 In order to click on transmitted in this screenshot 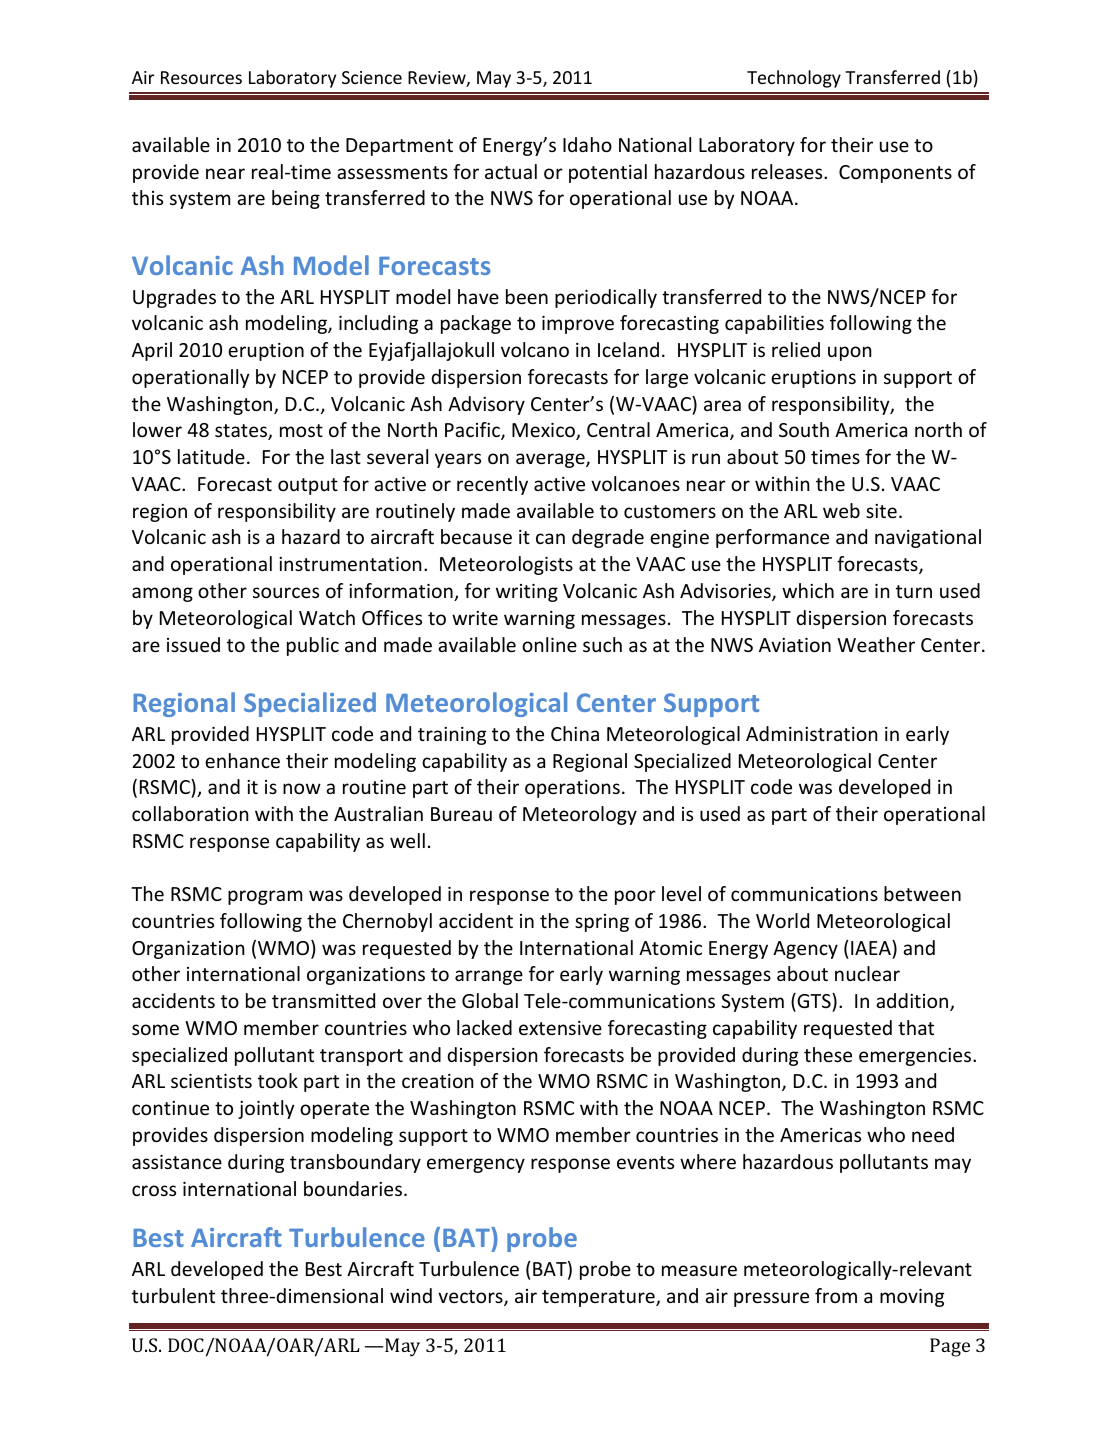, I will do `click(323, 1000)`.
